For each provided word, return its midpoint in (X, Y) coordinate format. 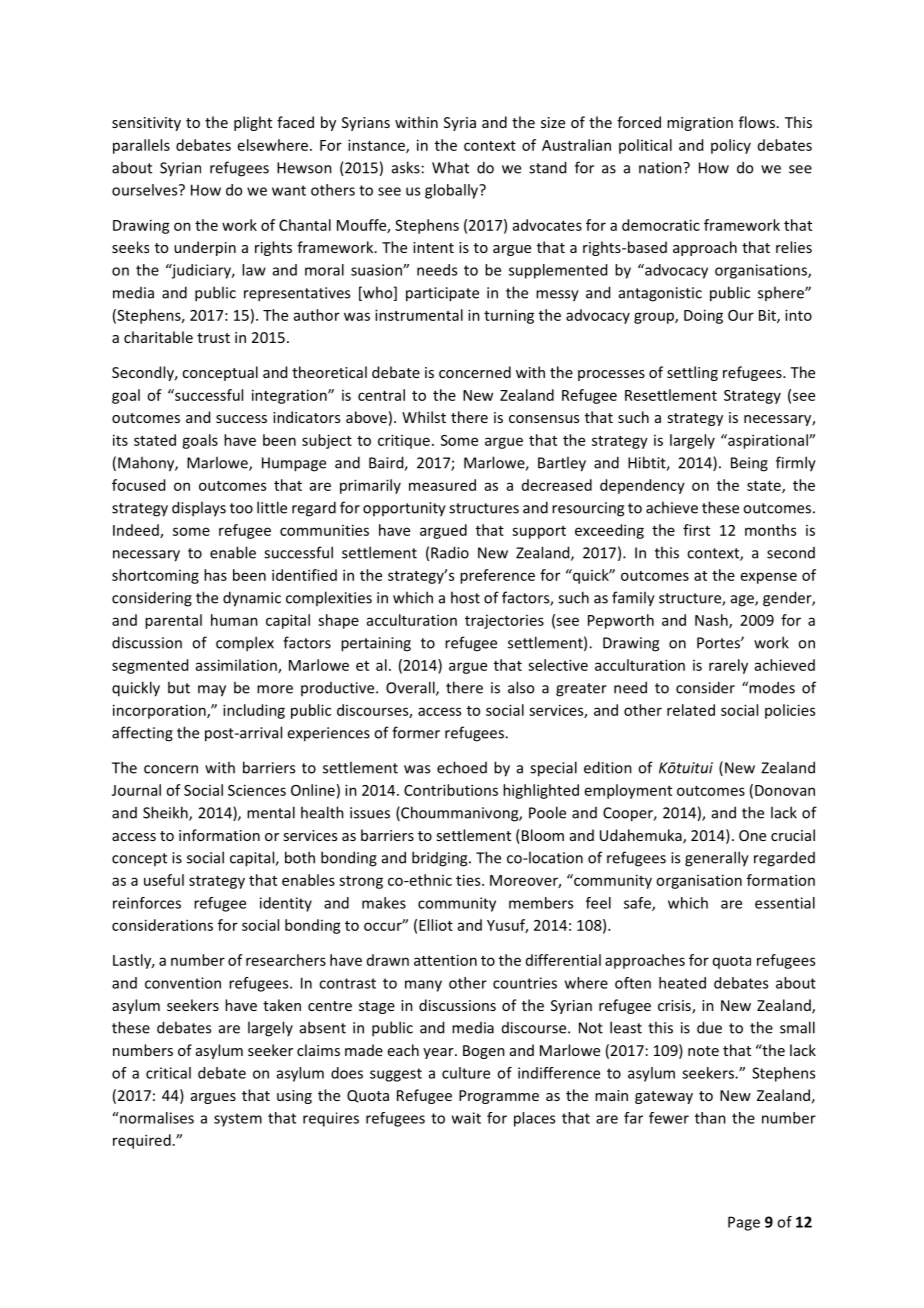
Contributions (451, 790)
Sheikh (166, 813)
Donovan (785, 790)
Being (749, 464)
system (238, 1120)
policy (731, 146)
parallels (141, 146)
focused (138, 485)
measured (442, 485)
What (450, 167)
